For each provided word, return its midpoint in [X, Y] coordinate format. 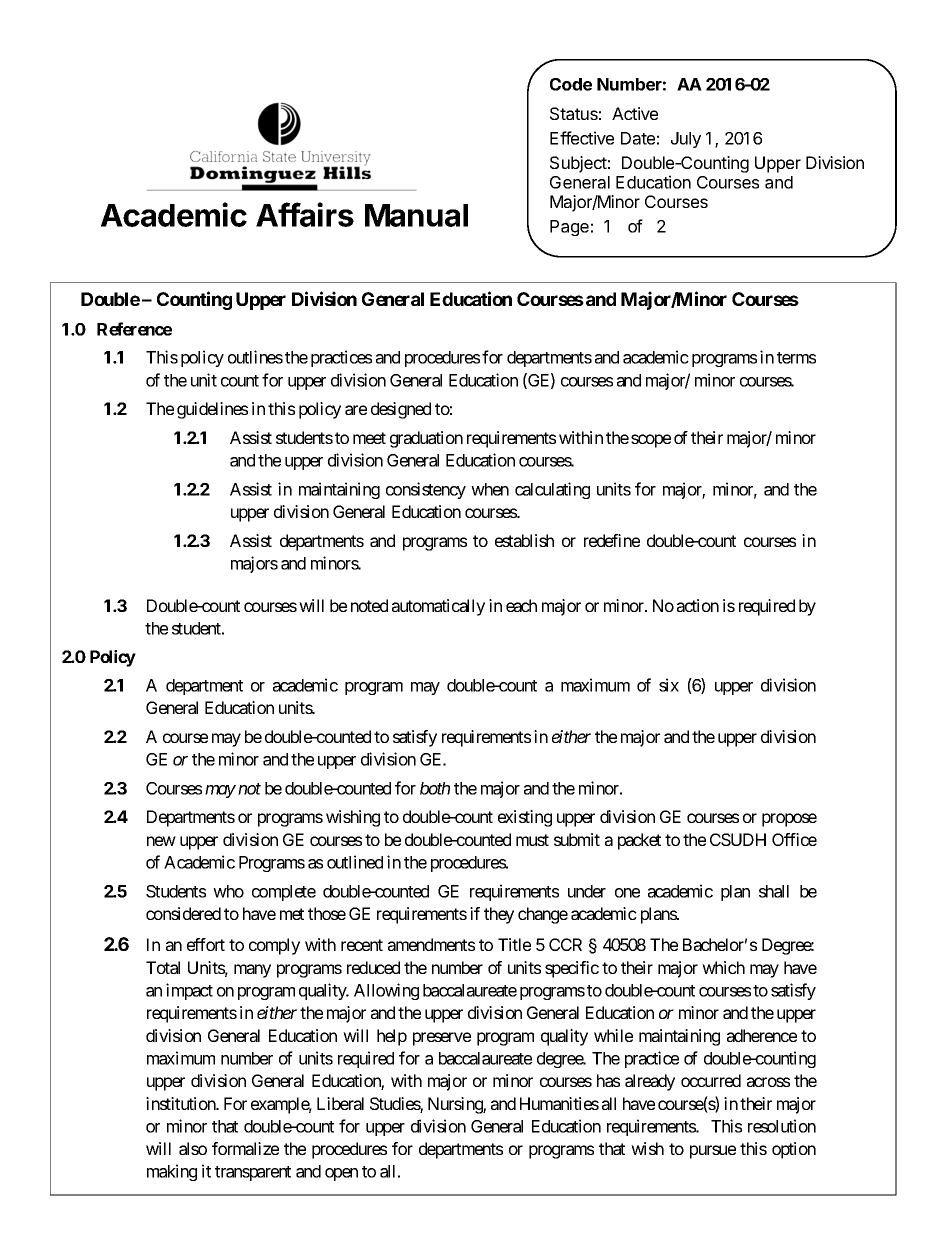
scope [651, 441]
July [686, 140]
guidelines [212, 410]
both [435, 788]
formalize [245, 1148]
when [490, 489]
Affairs [305, 214]
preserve [442, 1039]
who [228, 891]
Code [571, 84]
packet [639, 841]
